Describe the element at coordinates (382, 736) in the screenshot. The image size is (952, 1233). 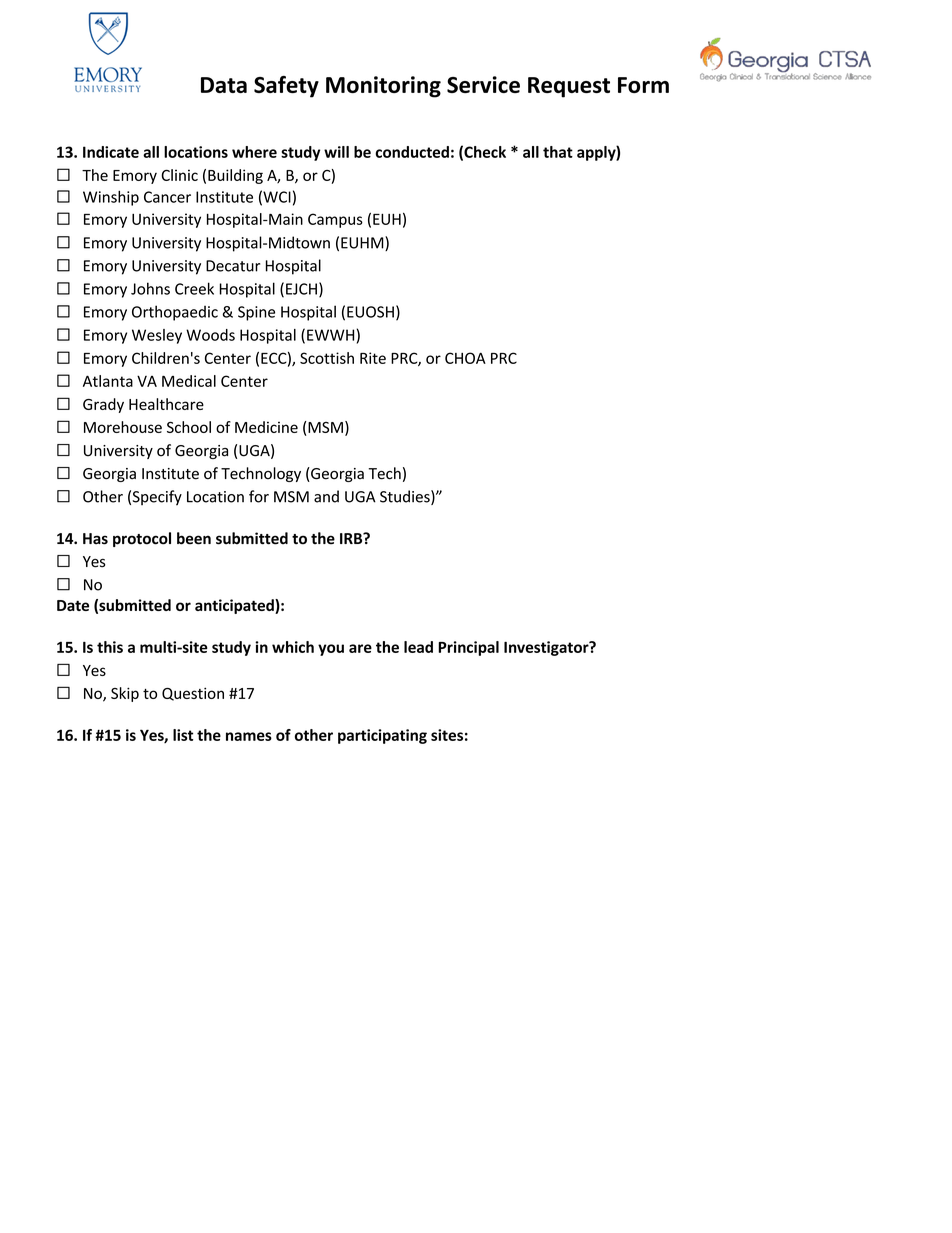
I see `participating` at that location.
